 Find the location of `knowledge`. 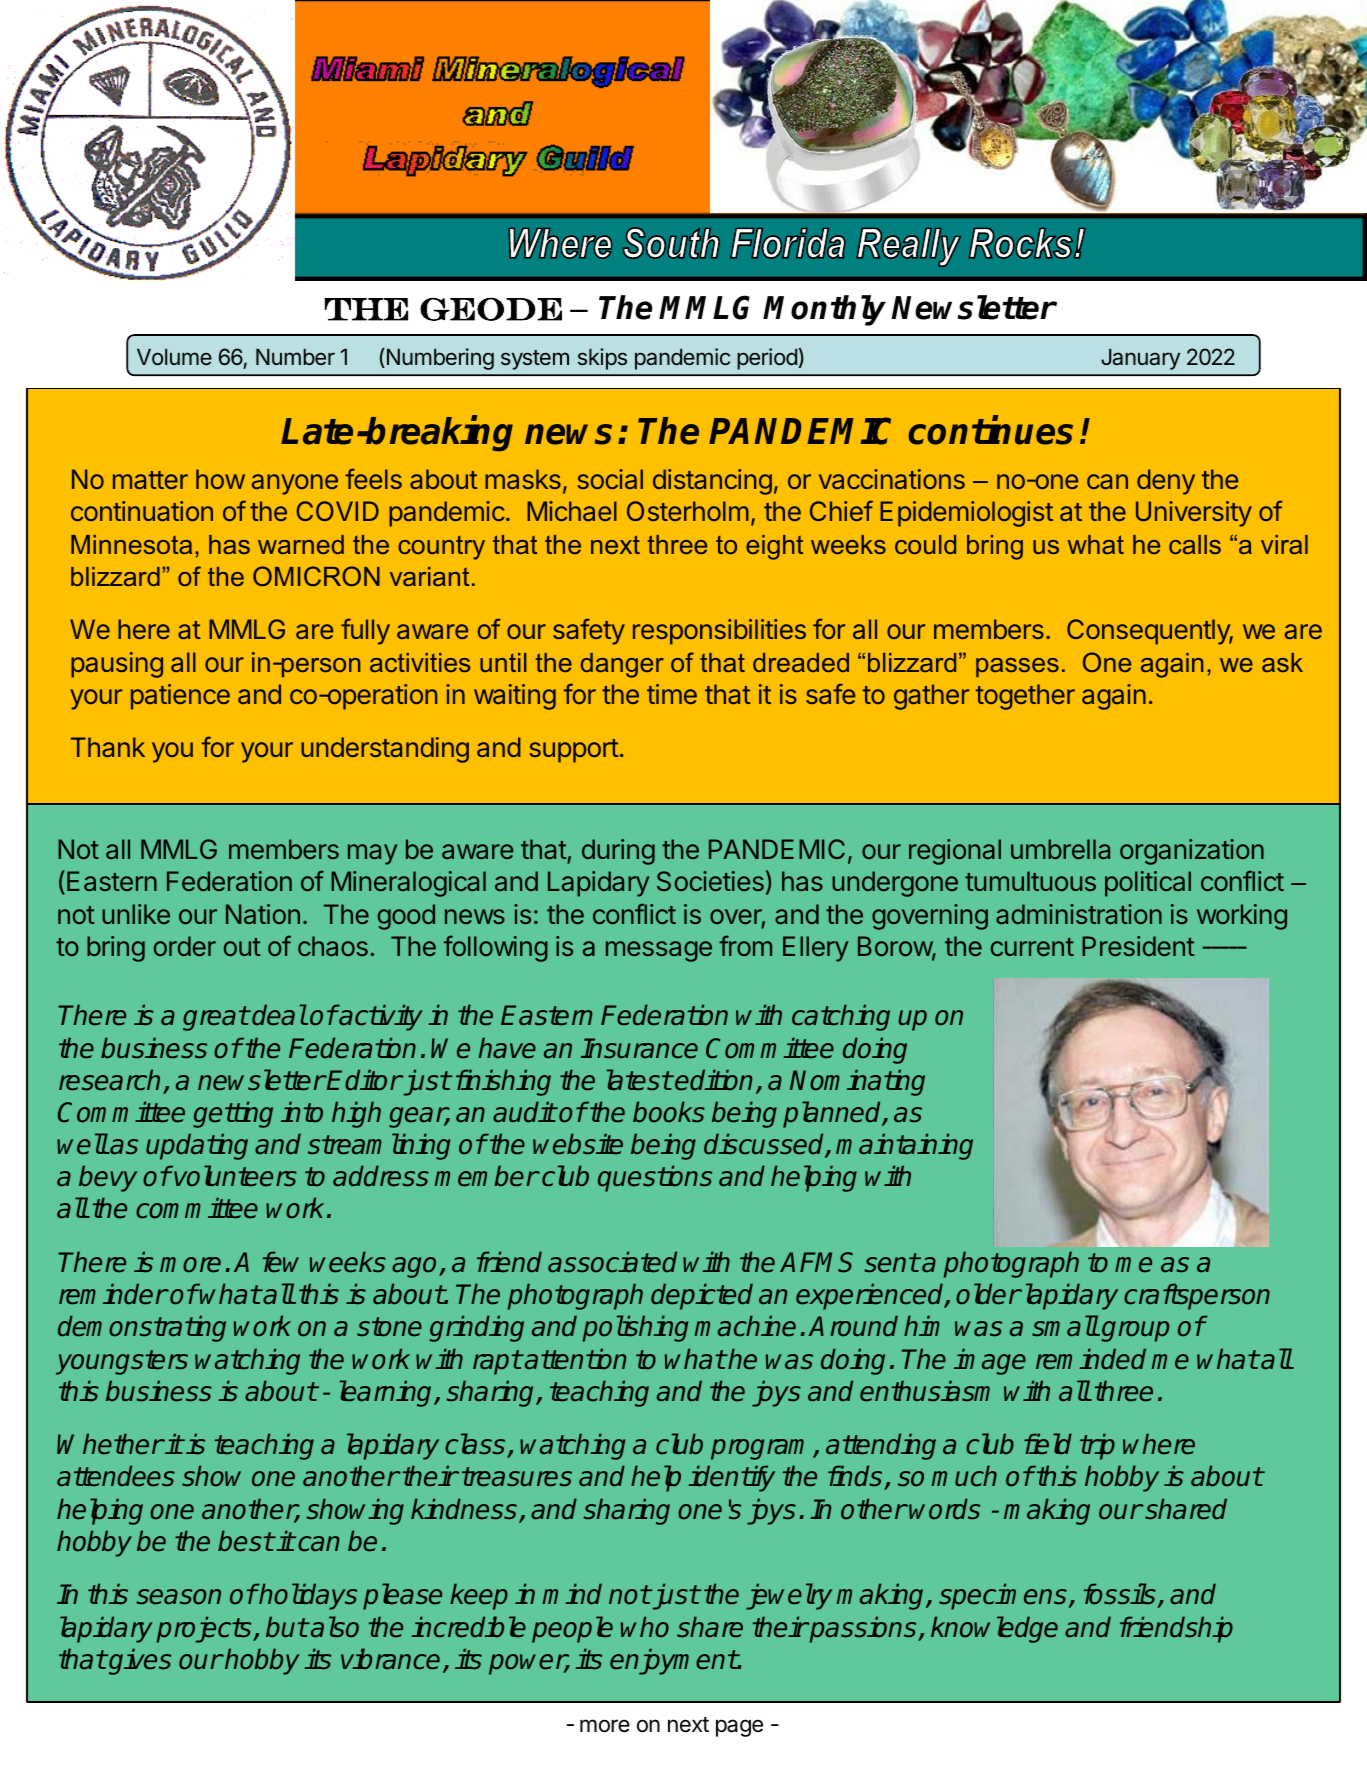

knowledge is located at coordinates (994, 1629).
